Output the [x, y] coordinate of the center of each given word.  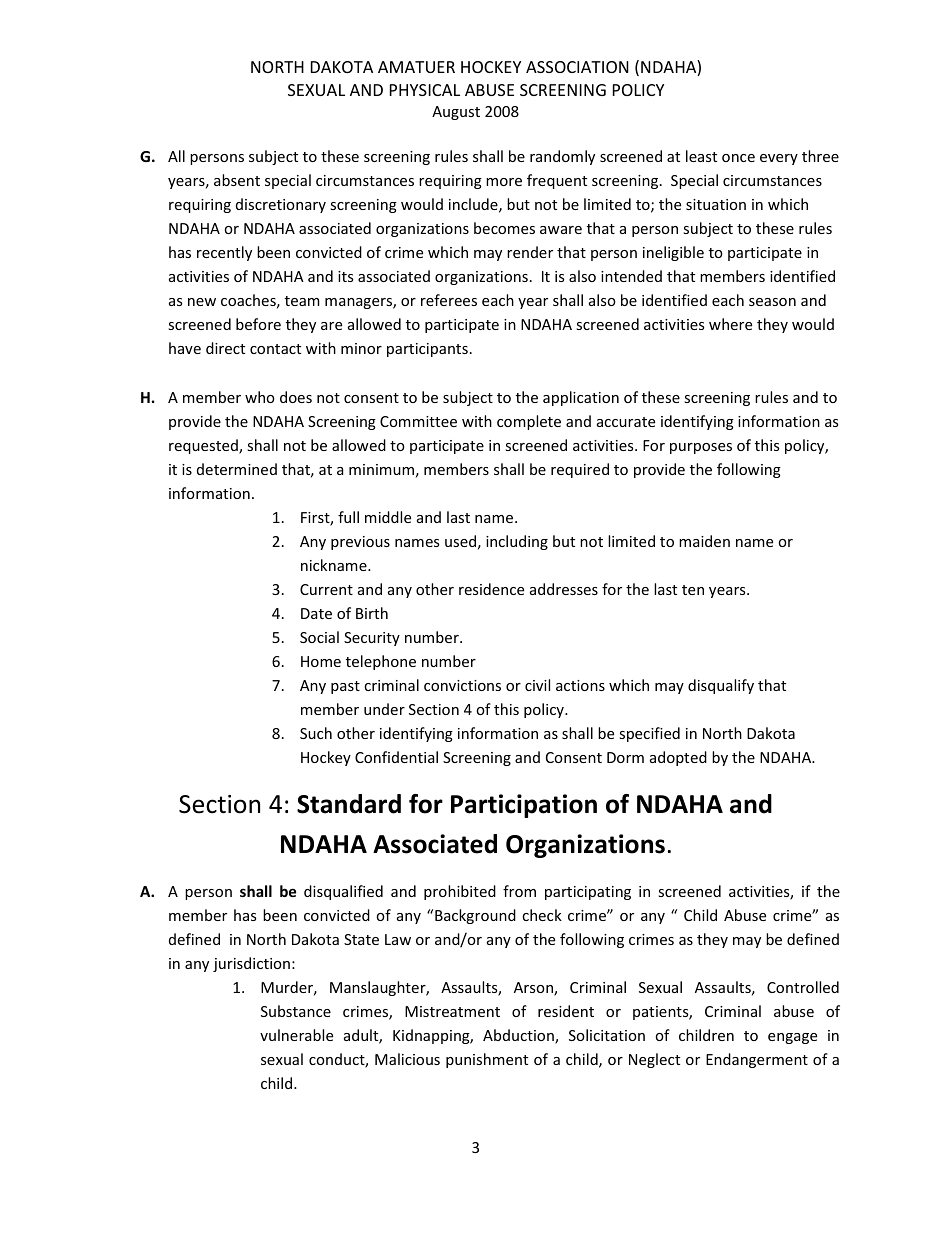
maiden [704, 541]
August [456, 113]
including [517, 542]
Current [326, 589]
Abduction [519, 1036]
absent [237, 180]
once [738, 158]
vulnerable [296, 1035]
